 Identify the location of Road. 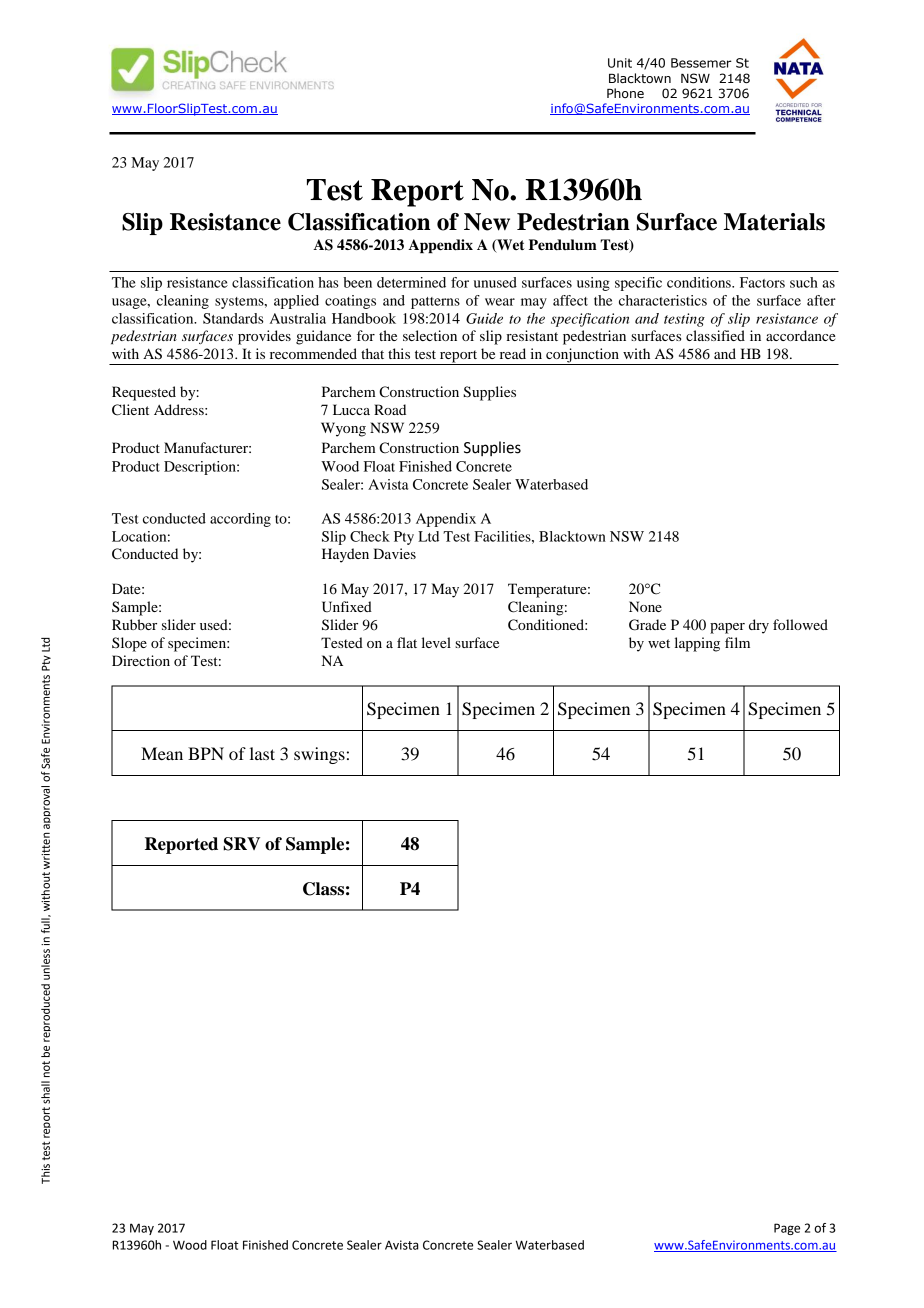
(390, 409).
